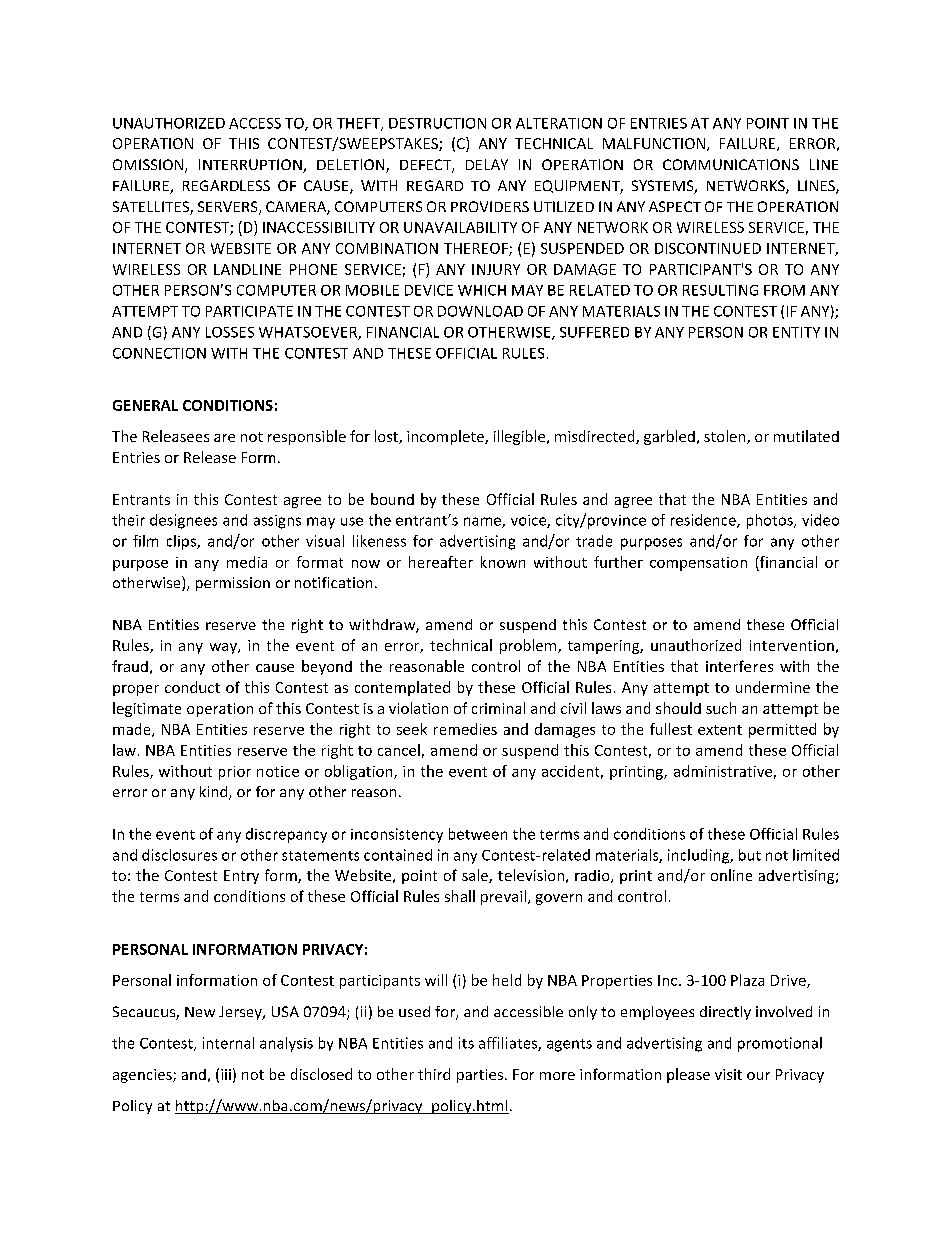 The height and width of the document is (1233, 952). Describe the element at coordinates (387, 437) in the document. I see `lost` at that location.
